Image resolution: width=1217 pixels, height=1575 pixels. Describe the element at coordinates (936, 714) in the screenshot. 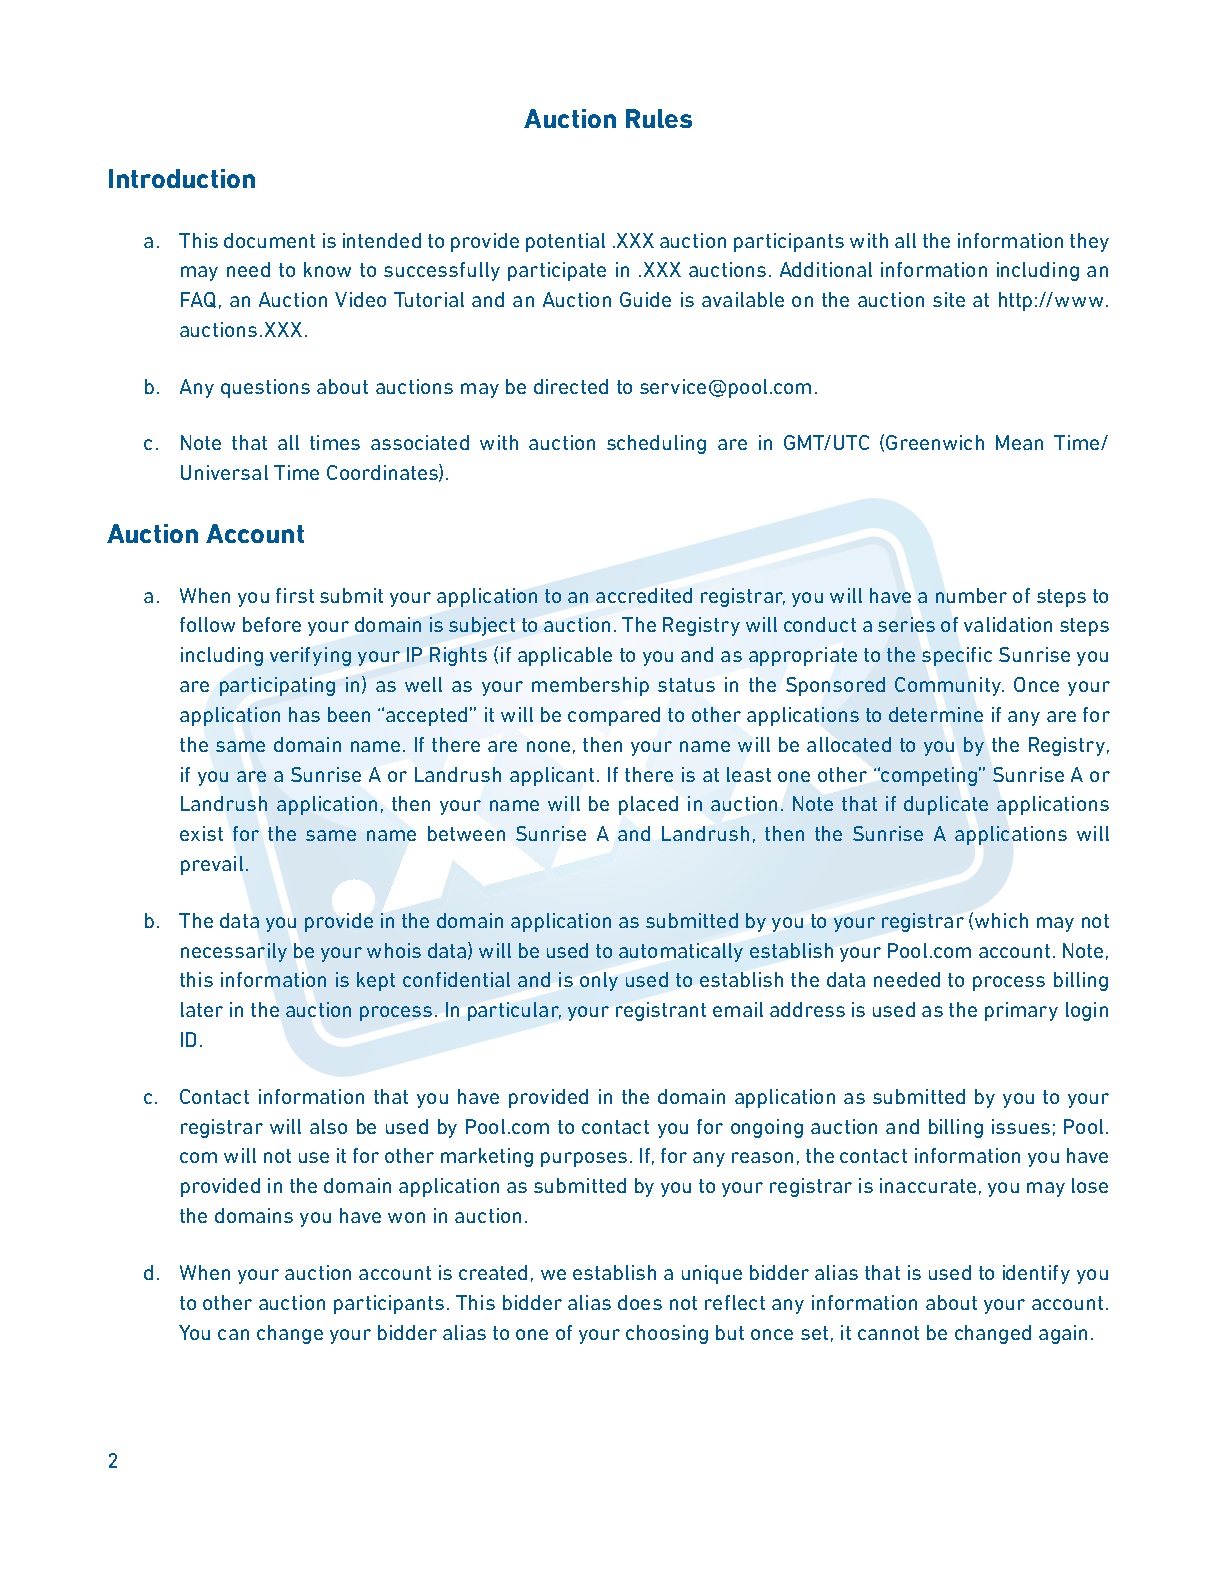

I see `determine` at that location.
